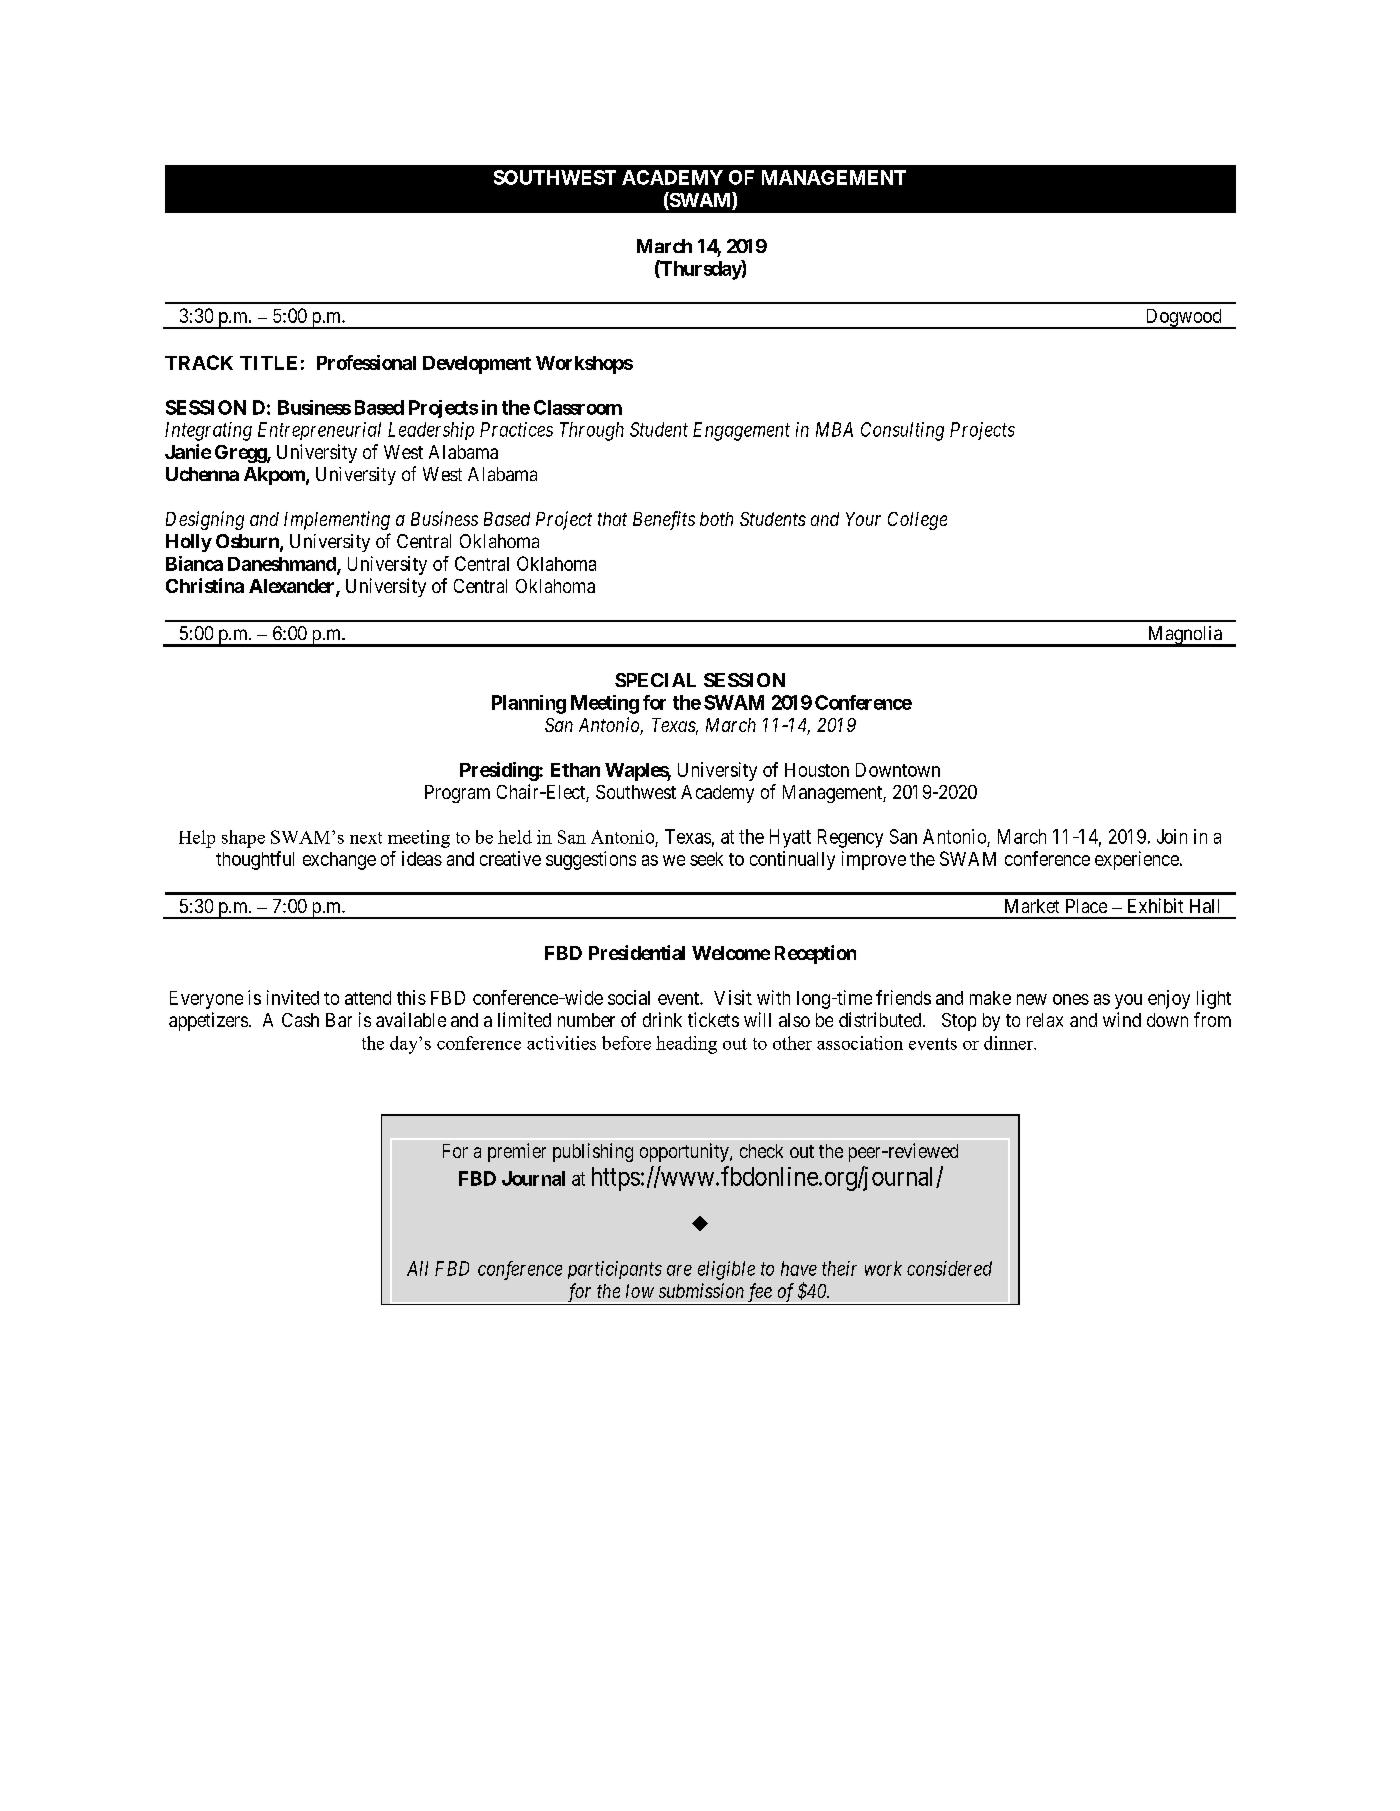  I want to click on Magnolia, so click(1184, 636).
